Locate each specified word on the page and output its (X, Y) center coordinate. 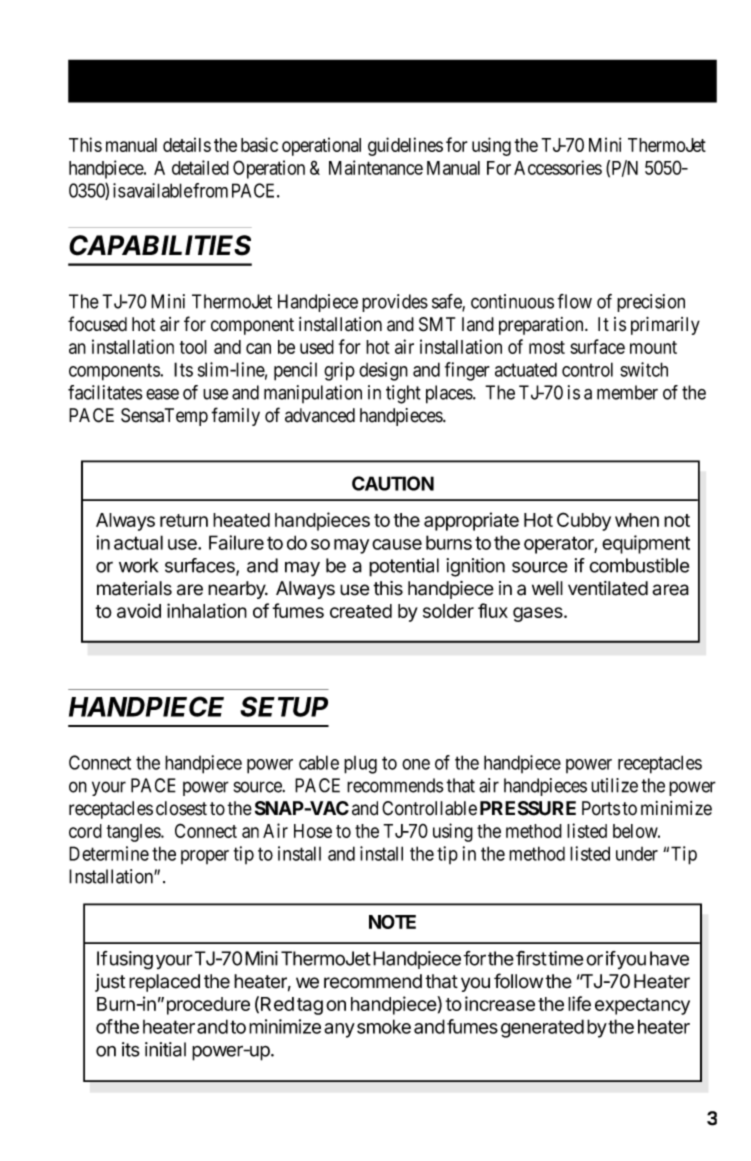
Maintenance (376, 167)
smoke (384, 1026)
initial (165, 1049)
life (579, 1003)
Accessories (558, 167)
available (159, 190)
